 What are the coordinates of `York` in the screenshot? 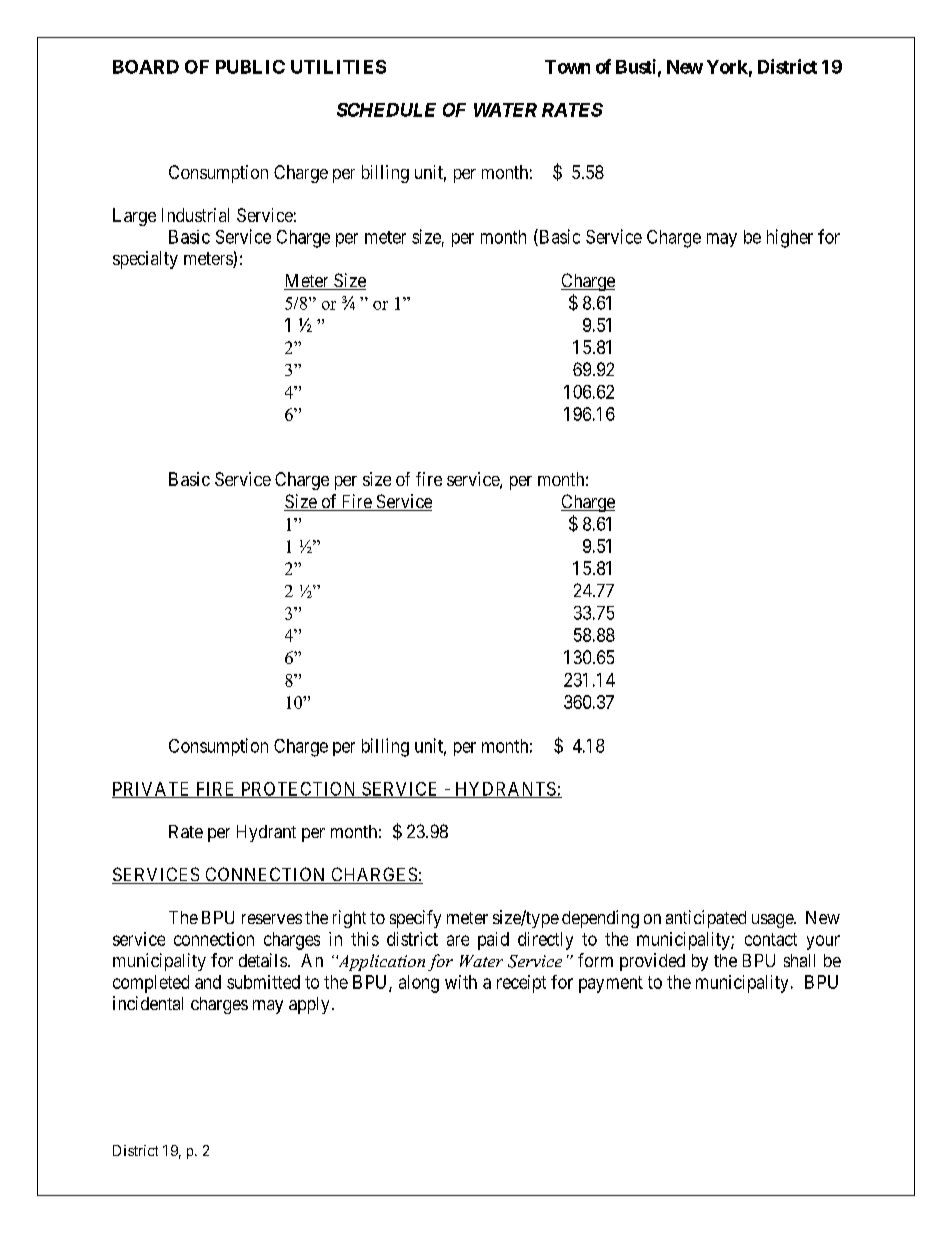 It's located at (727, 67).
